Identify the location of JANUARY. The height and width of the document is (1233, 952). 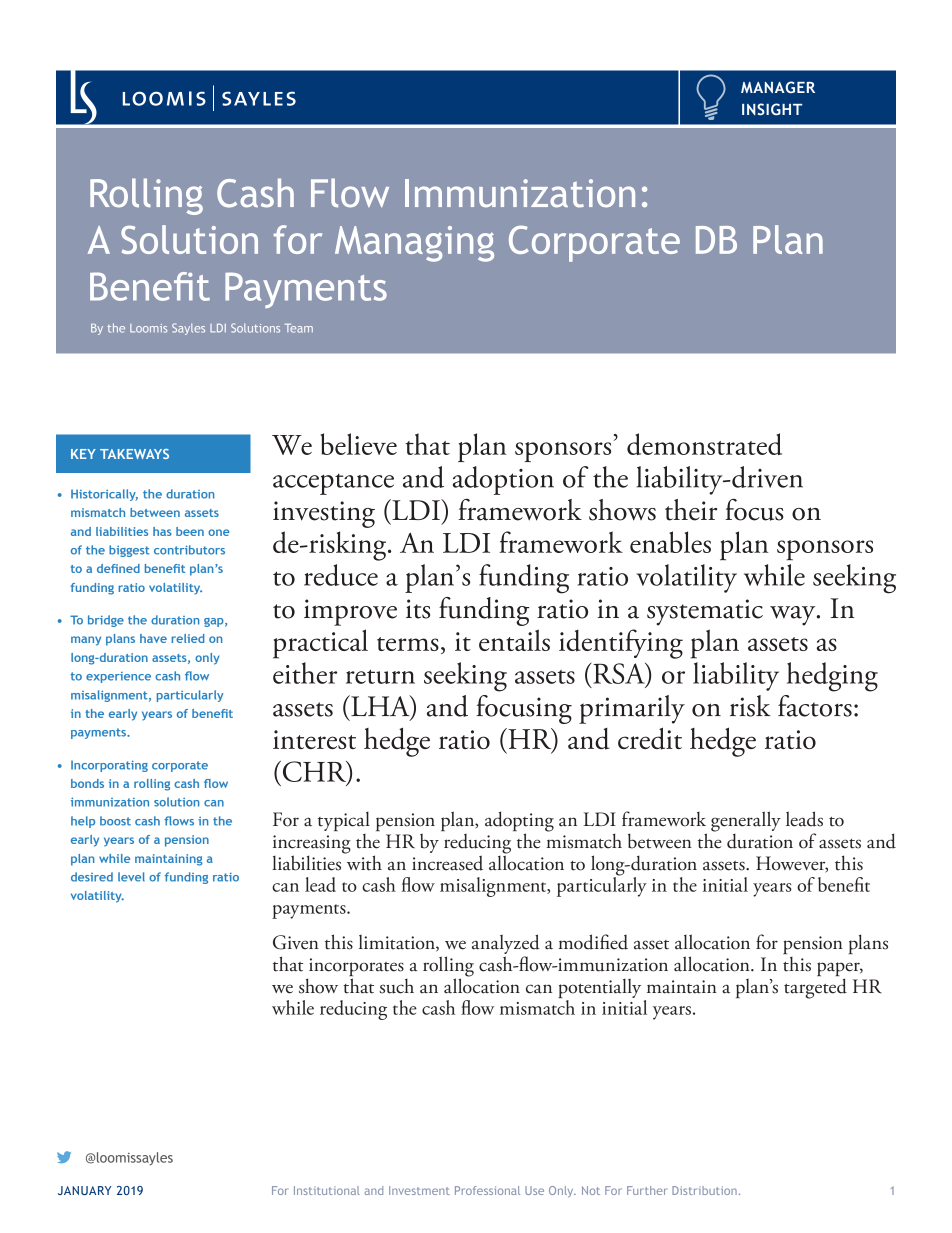
(85, 1190).
